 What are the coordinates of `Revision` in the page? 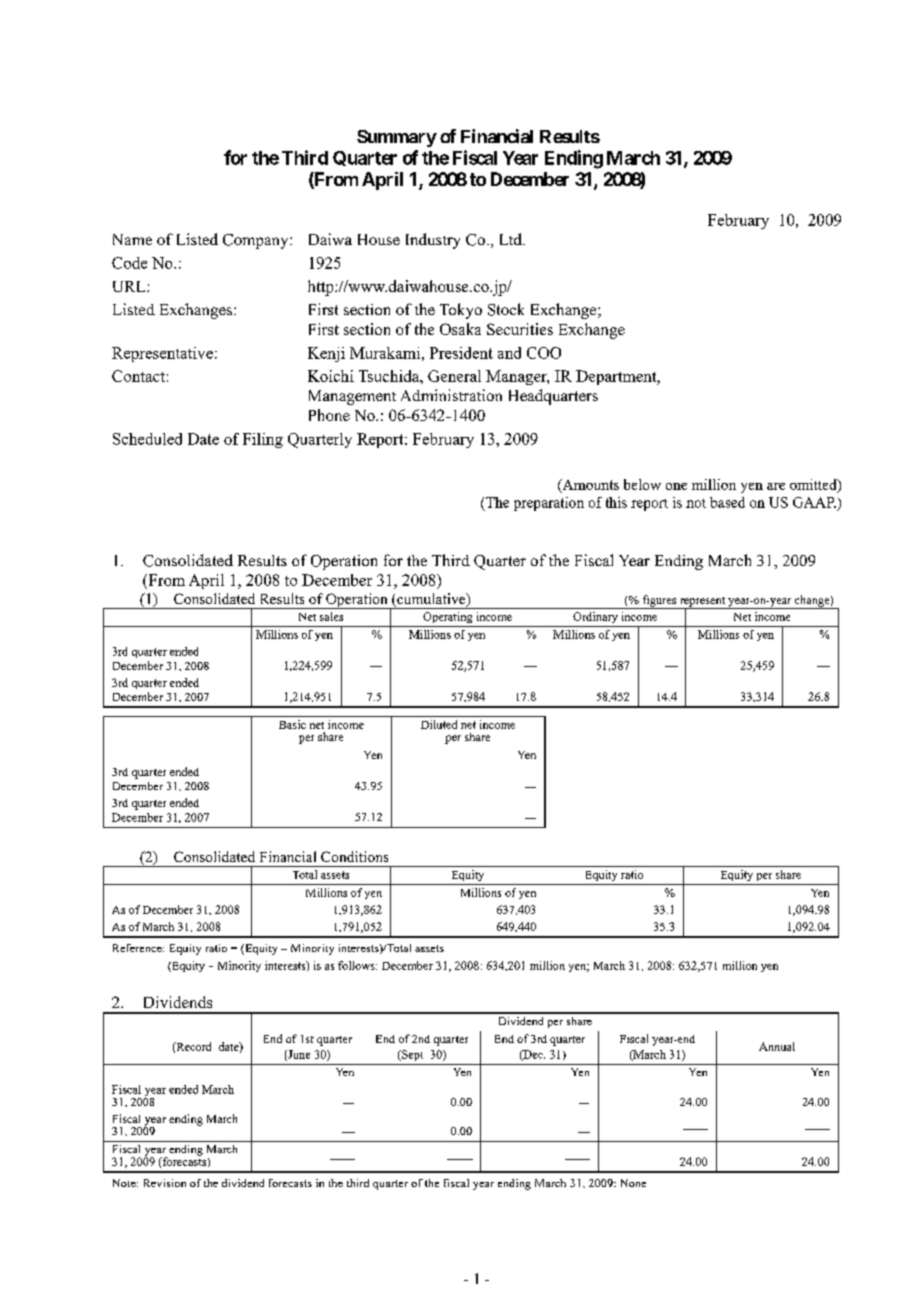 It's located at (165, 1183).
